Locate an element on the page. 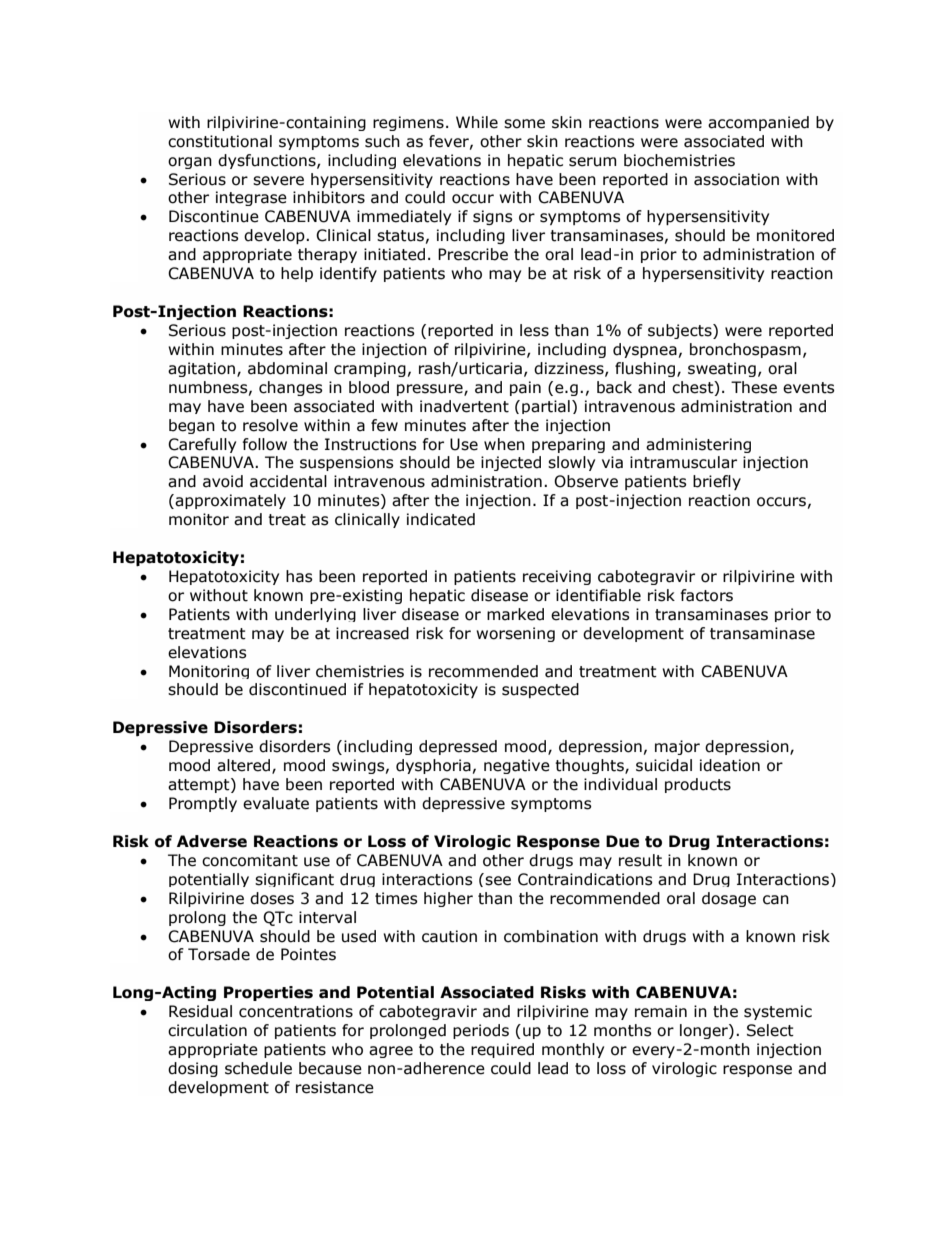 This document has height=1233, width=952. ideation is located at coordinates (730, 765).
